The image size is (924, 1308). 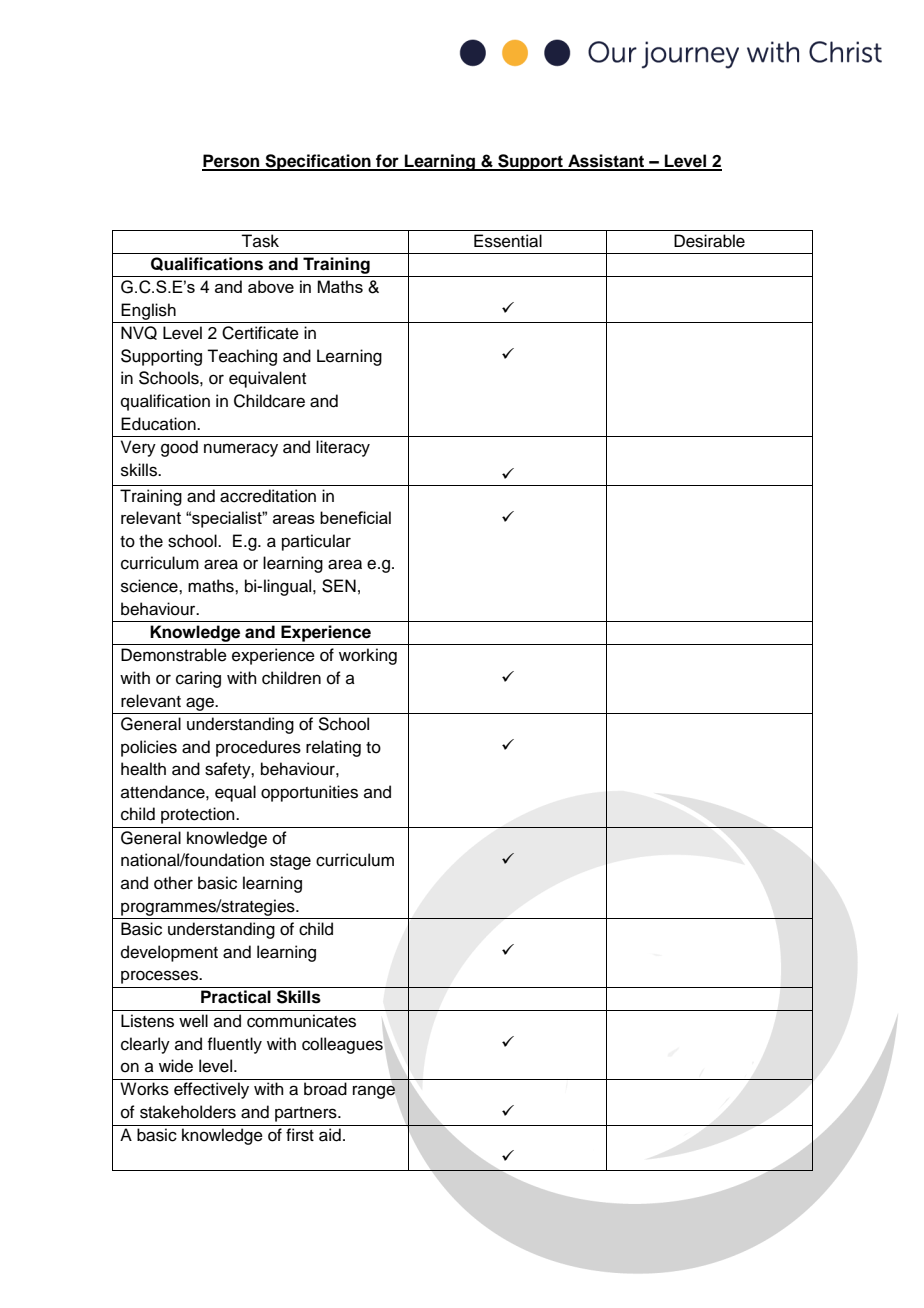 What do you see at coordinates (232, 162) in the image?
I see `Person` at bounding box center [232, 162].
